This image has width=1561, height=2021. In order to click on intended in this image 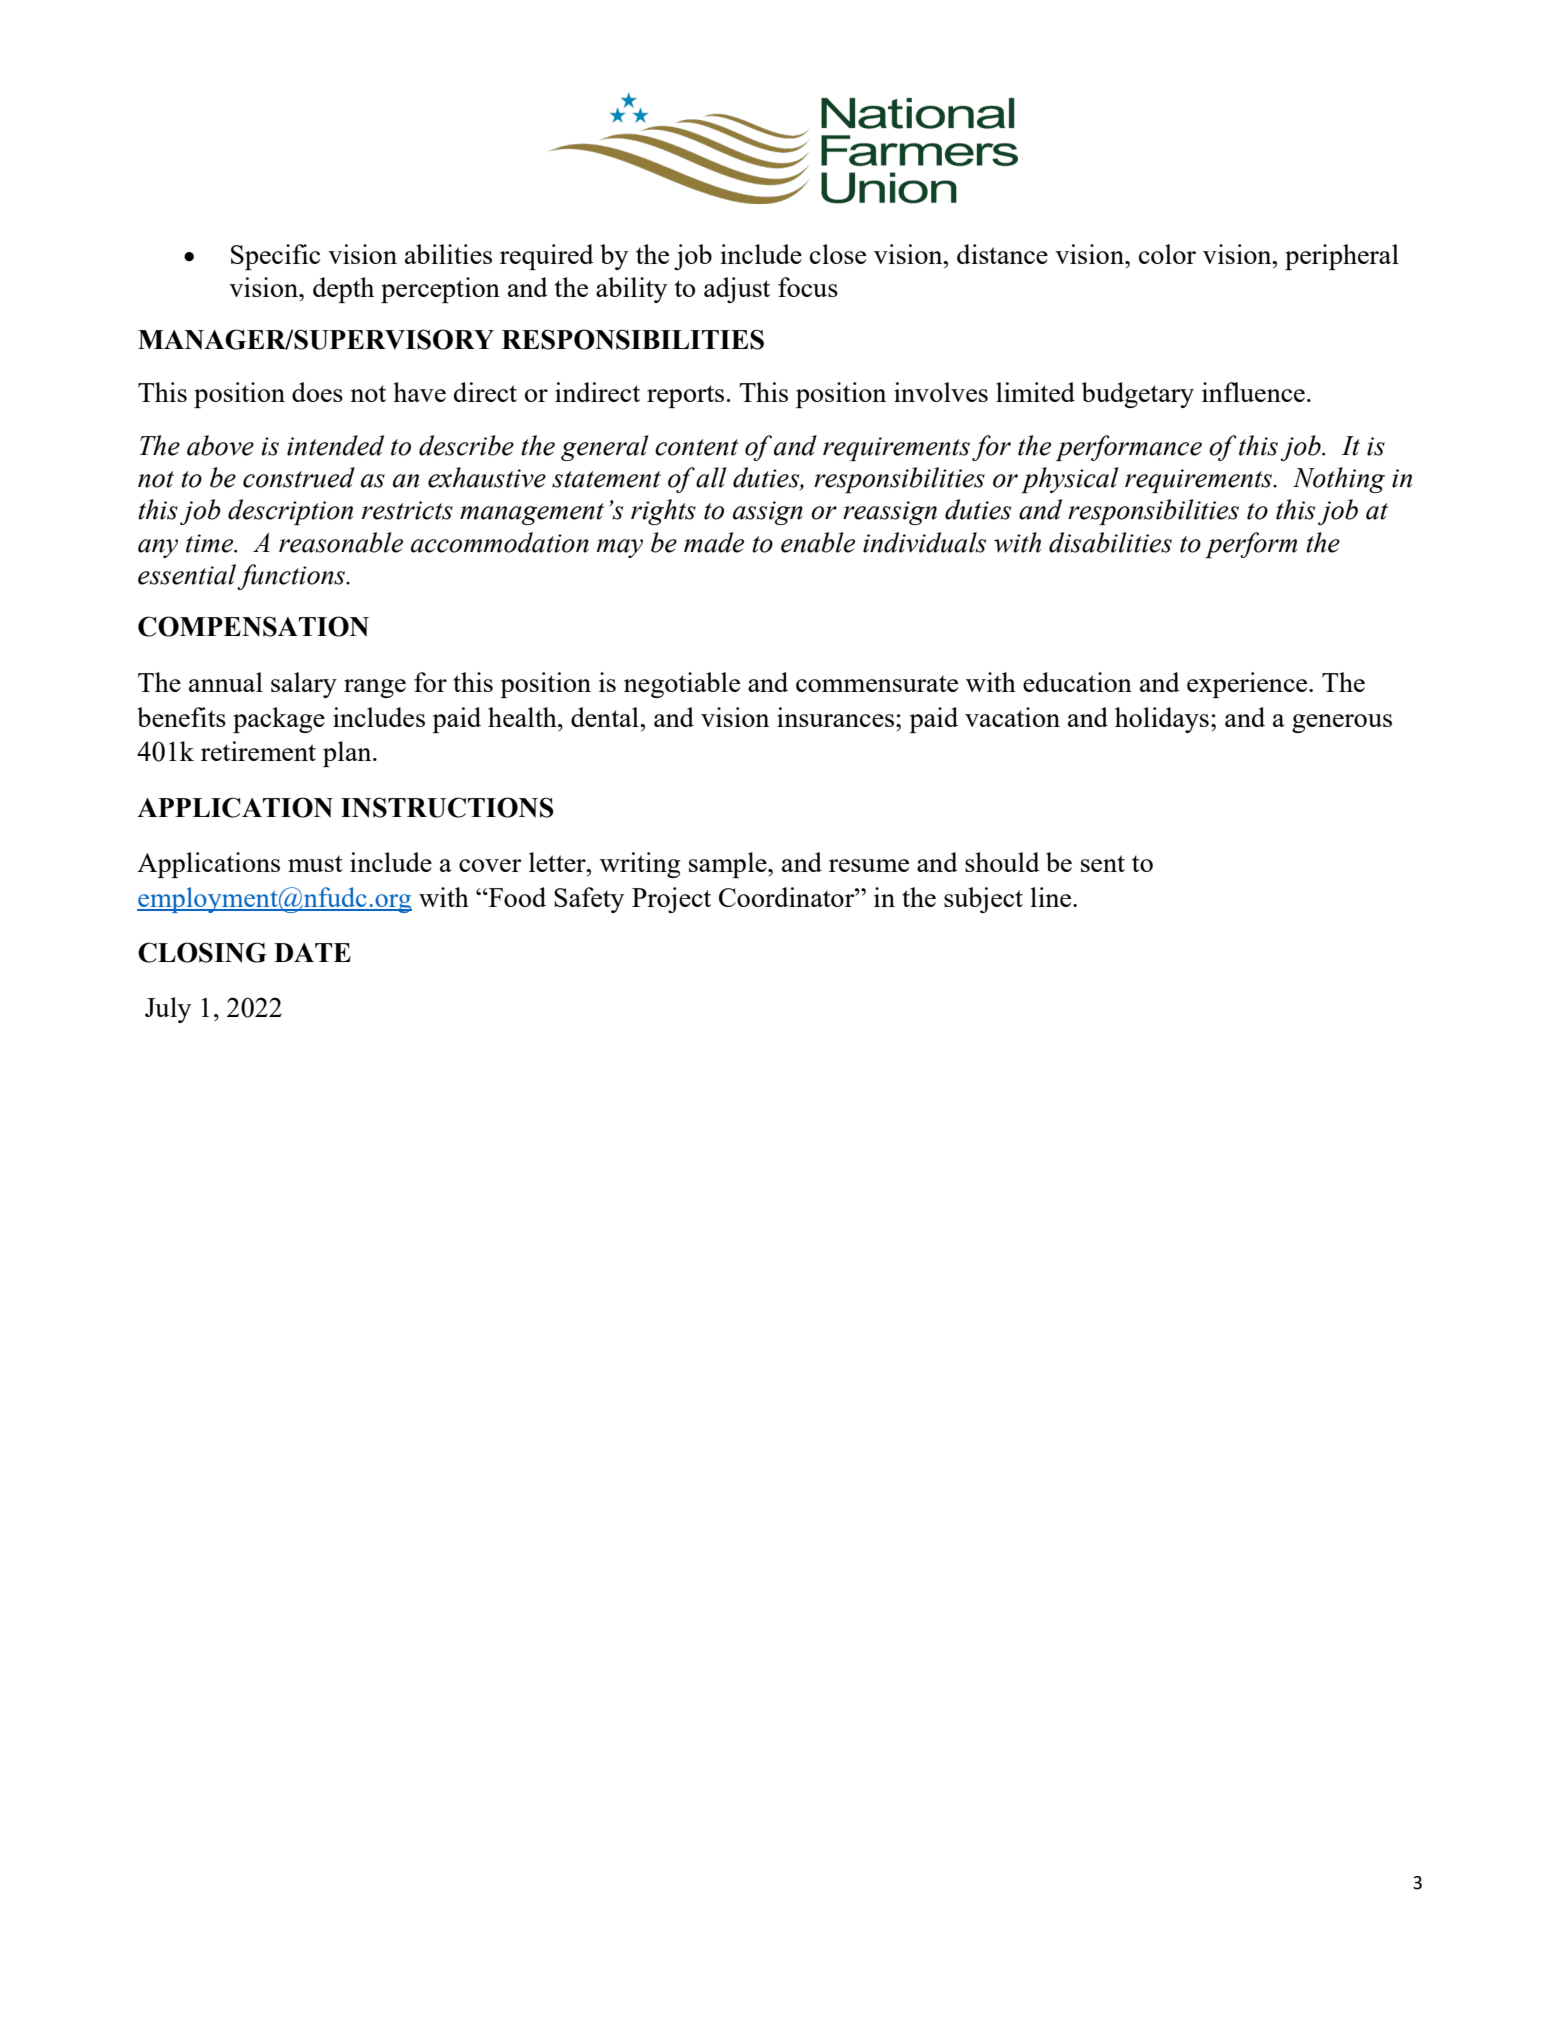, I will do `click(335, 445)`.
